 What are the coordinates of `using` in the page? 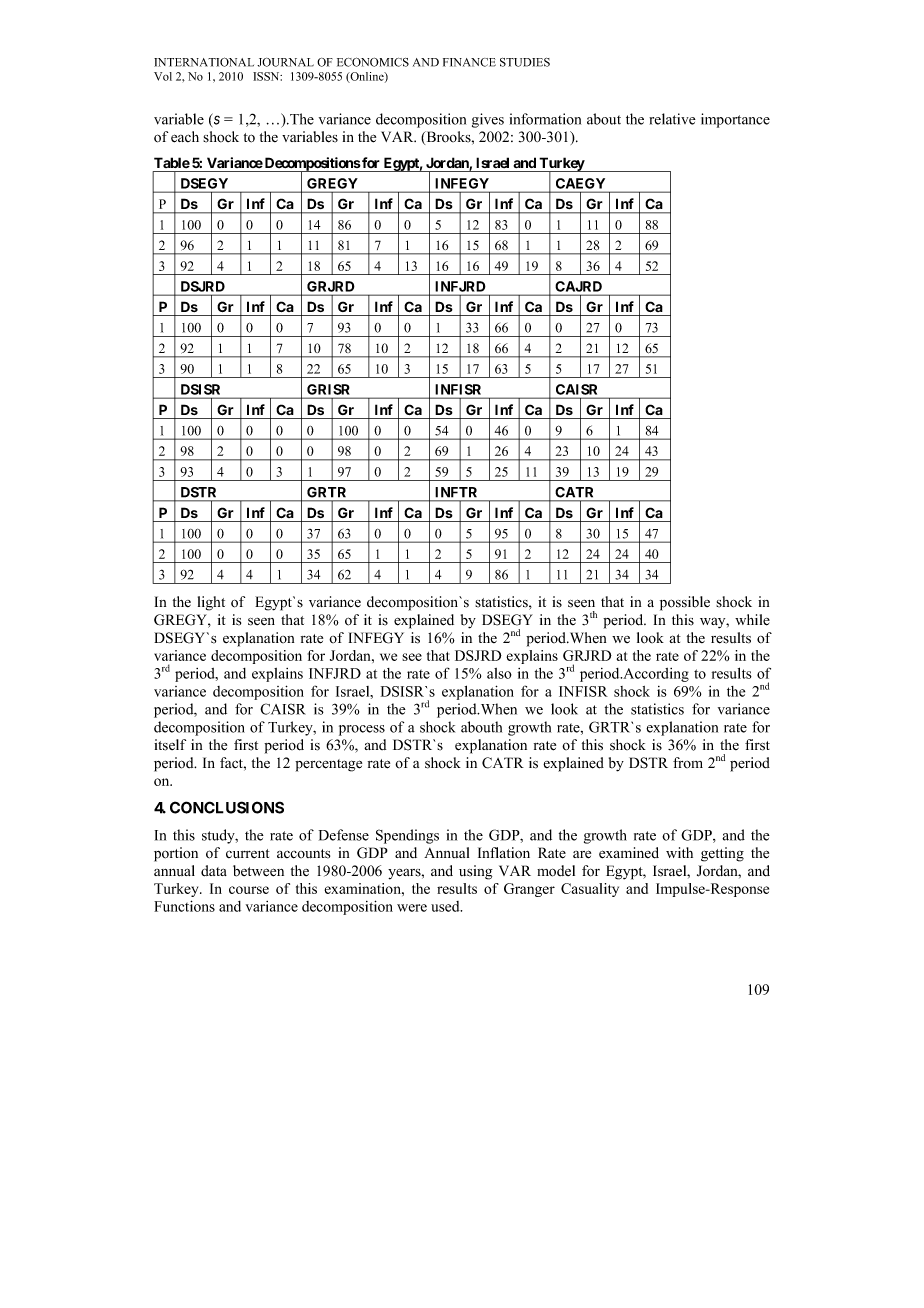 It's located at (475, 872).
